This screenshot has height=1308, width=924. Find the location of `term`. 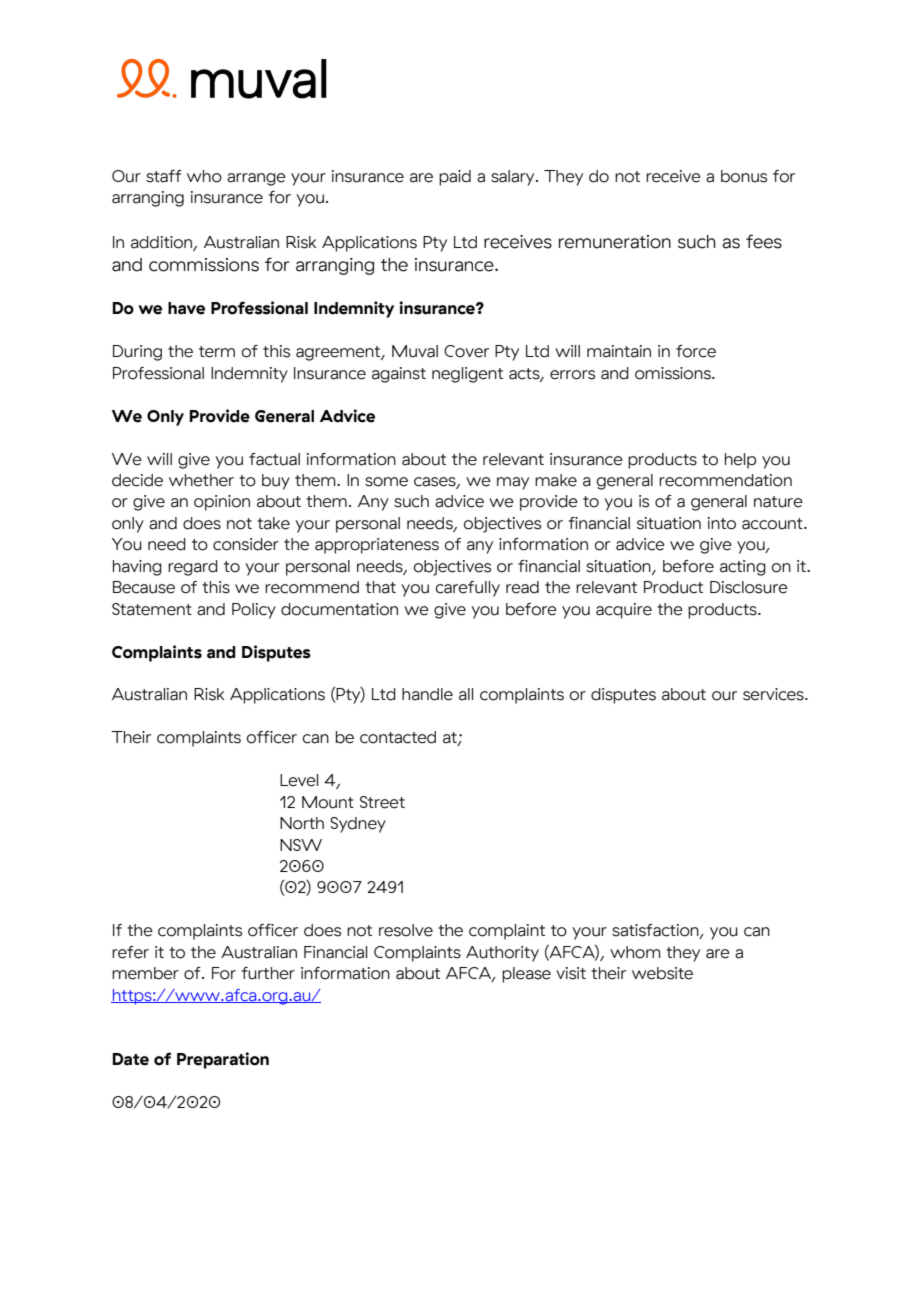

term is located at coordinates (217, 352).
